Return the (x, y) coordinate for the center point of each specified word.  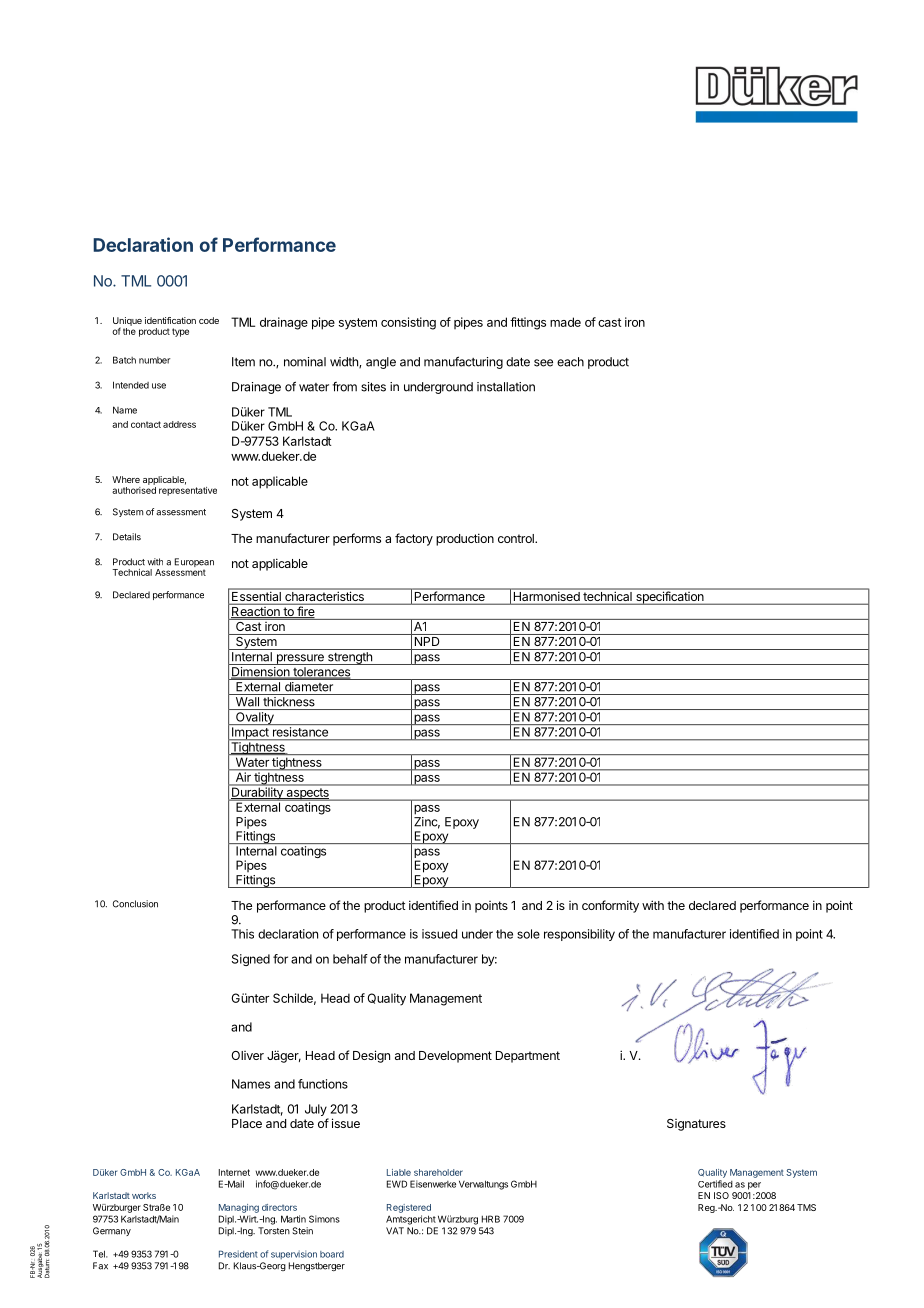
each (570, 362)
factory (414, 539)
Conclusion (135, 904)
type (180, 332)
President (238, 1254)
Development (455, 1057)
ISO (721, 1195)
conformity (610, 906)
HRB (491, 1219)
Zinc (427, 823)
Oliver (247, 1055)
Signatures (696, 1125)
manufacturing (463, 362)
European (194, 564)
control (517, 538)
